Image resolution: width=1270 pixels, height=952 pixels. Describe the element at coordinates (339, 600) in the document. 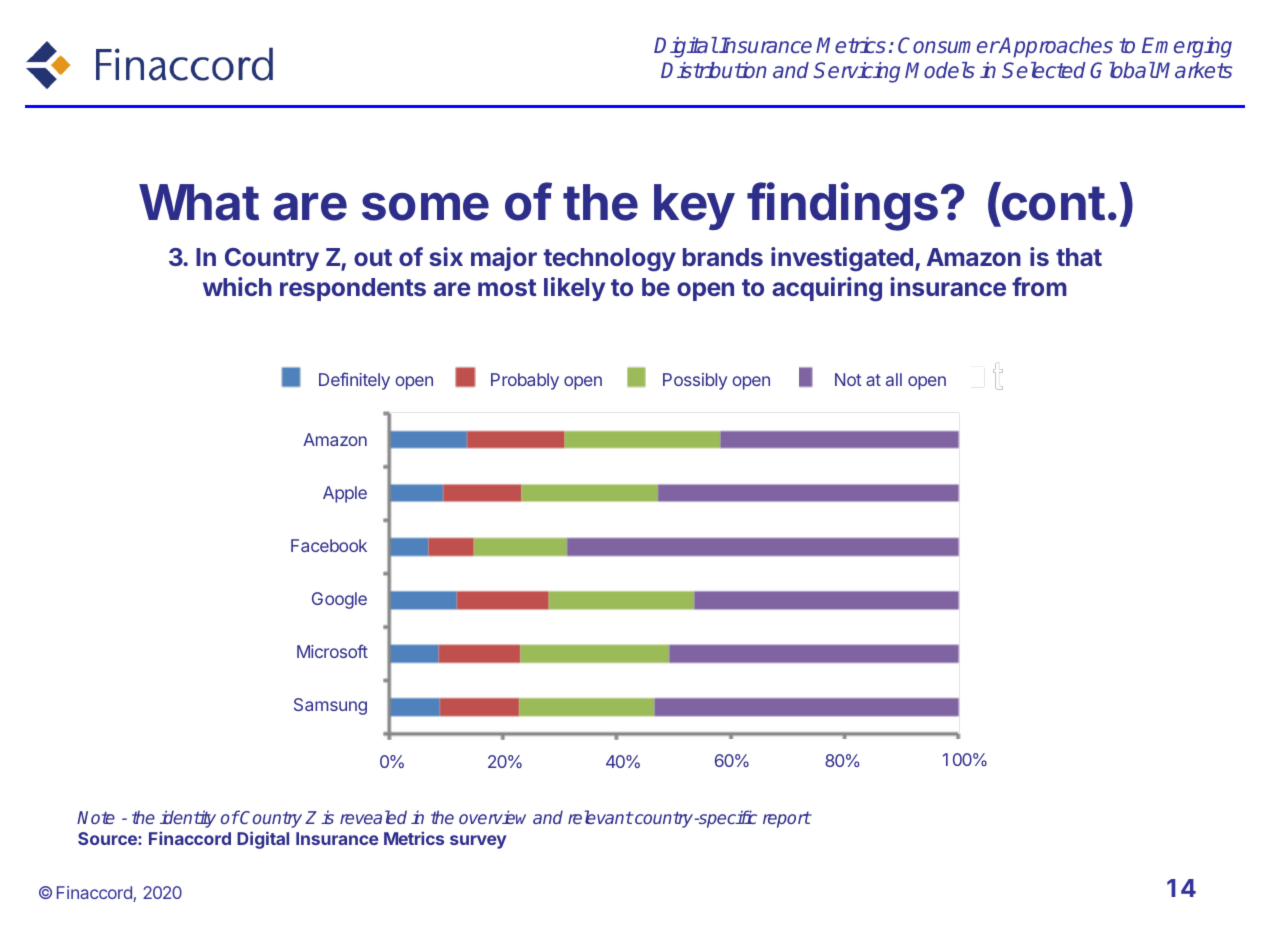

I see `Google` at that location.
